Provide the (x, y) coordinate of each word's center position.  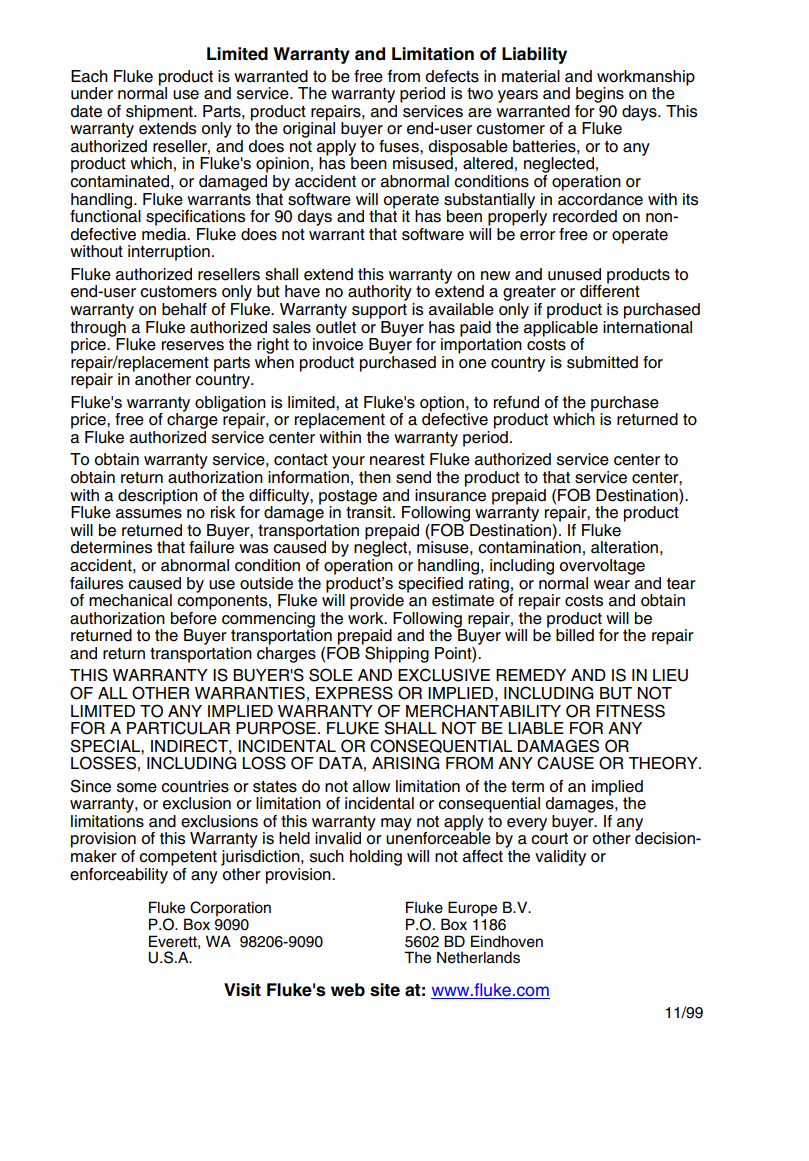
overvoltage (602, 567)
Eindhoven (507, 941)
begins (600, 95)
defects (452, 76)
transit (370, 511)
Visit (242, 990)
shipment (160, 114)
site (385, 990)
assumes (149, 514)
